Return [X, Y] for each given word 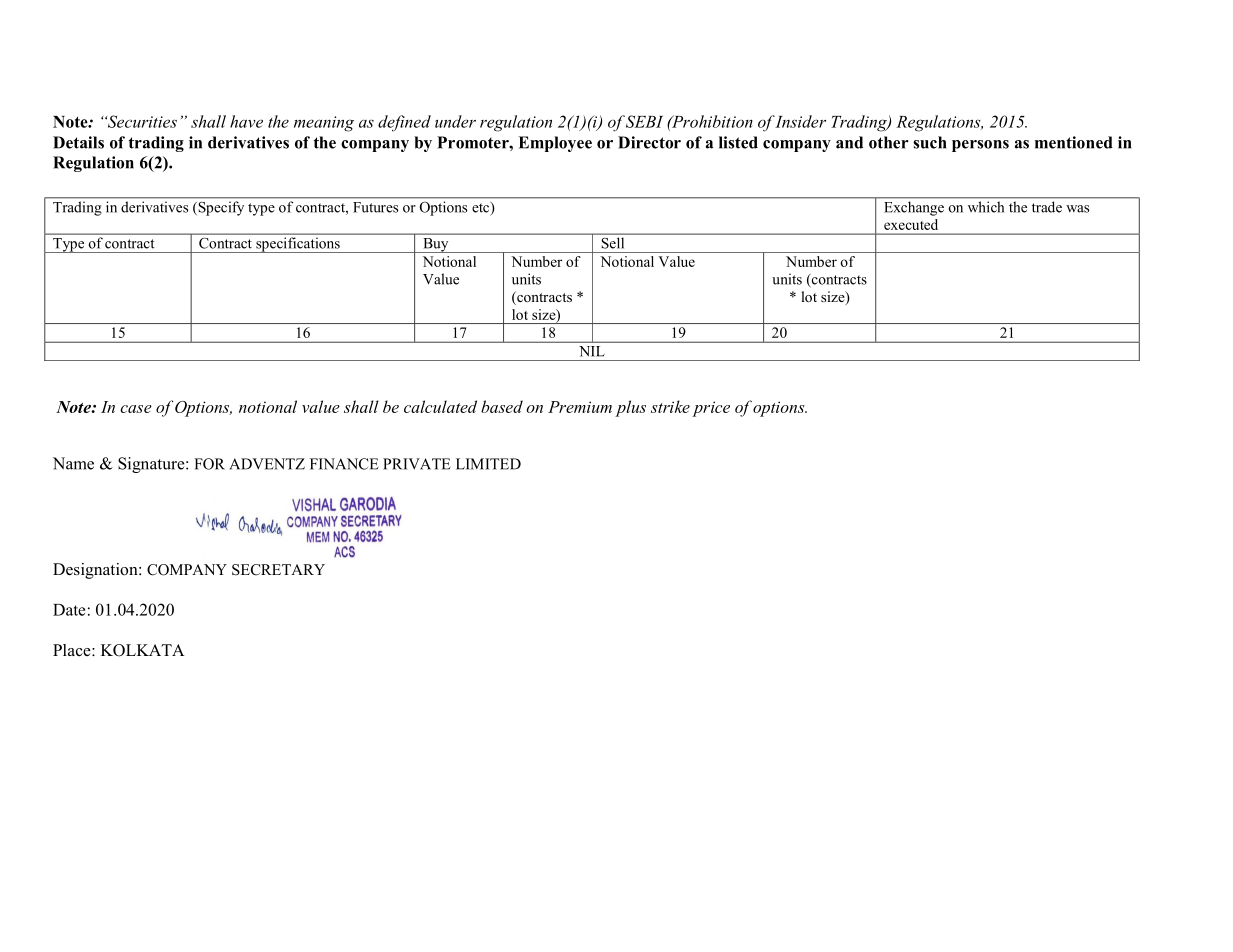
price [711, 409]
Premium [580, 407]
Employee [555, 144]
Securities [141, 121]
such [930, 142]
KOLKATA [142, 650]
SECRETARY [278, 570]
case [136, 409]
